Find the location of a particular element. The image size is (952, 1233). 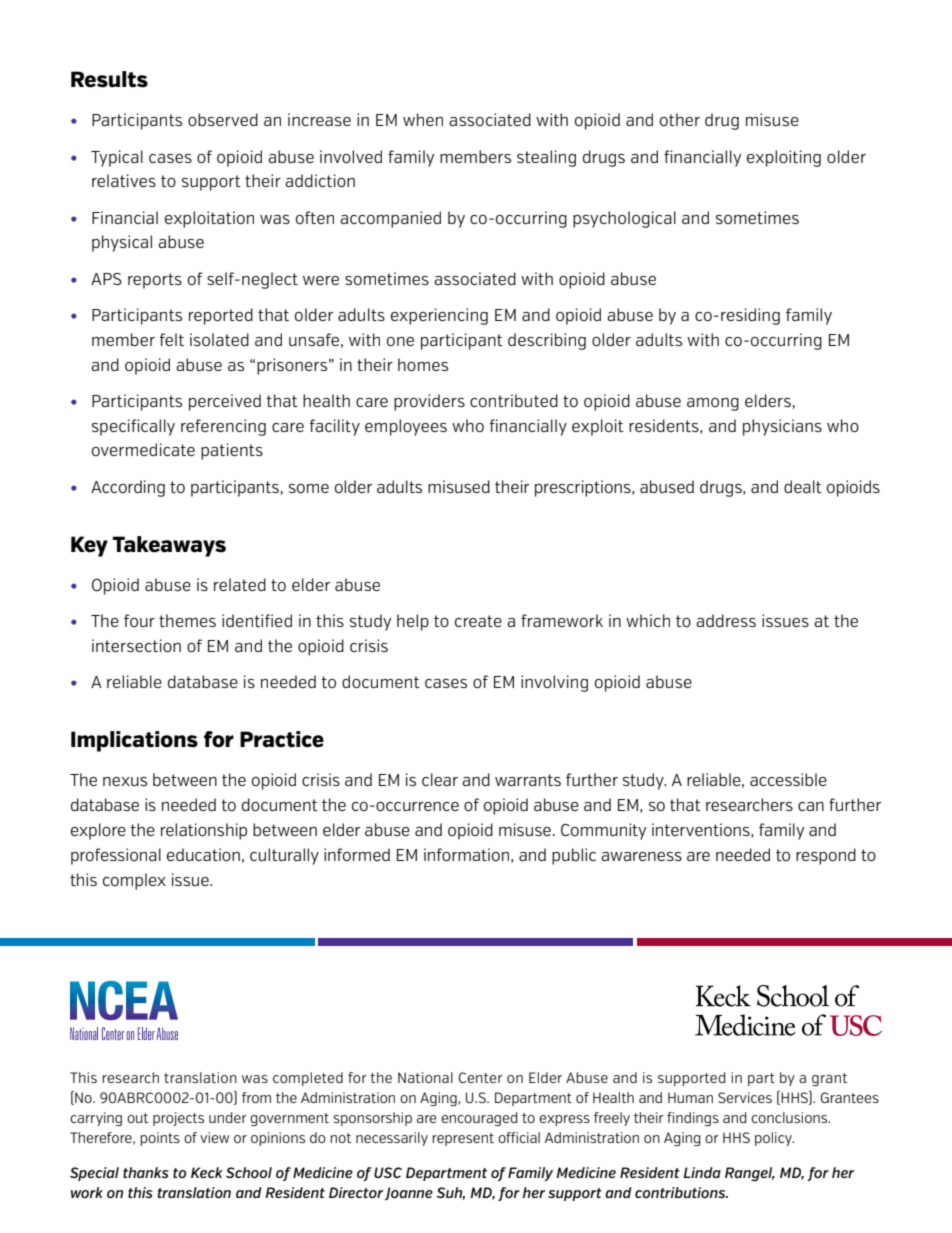

when is located at coordinates (423, 119).
